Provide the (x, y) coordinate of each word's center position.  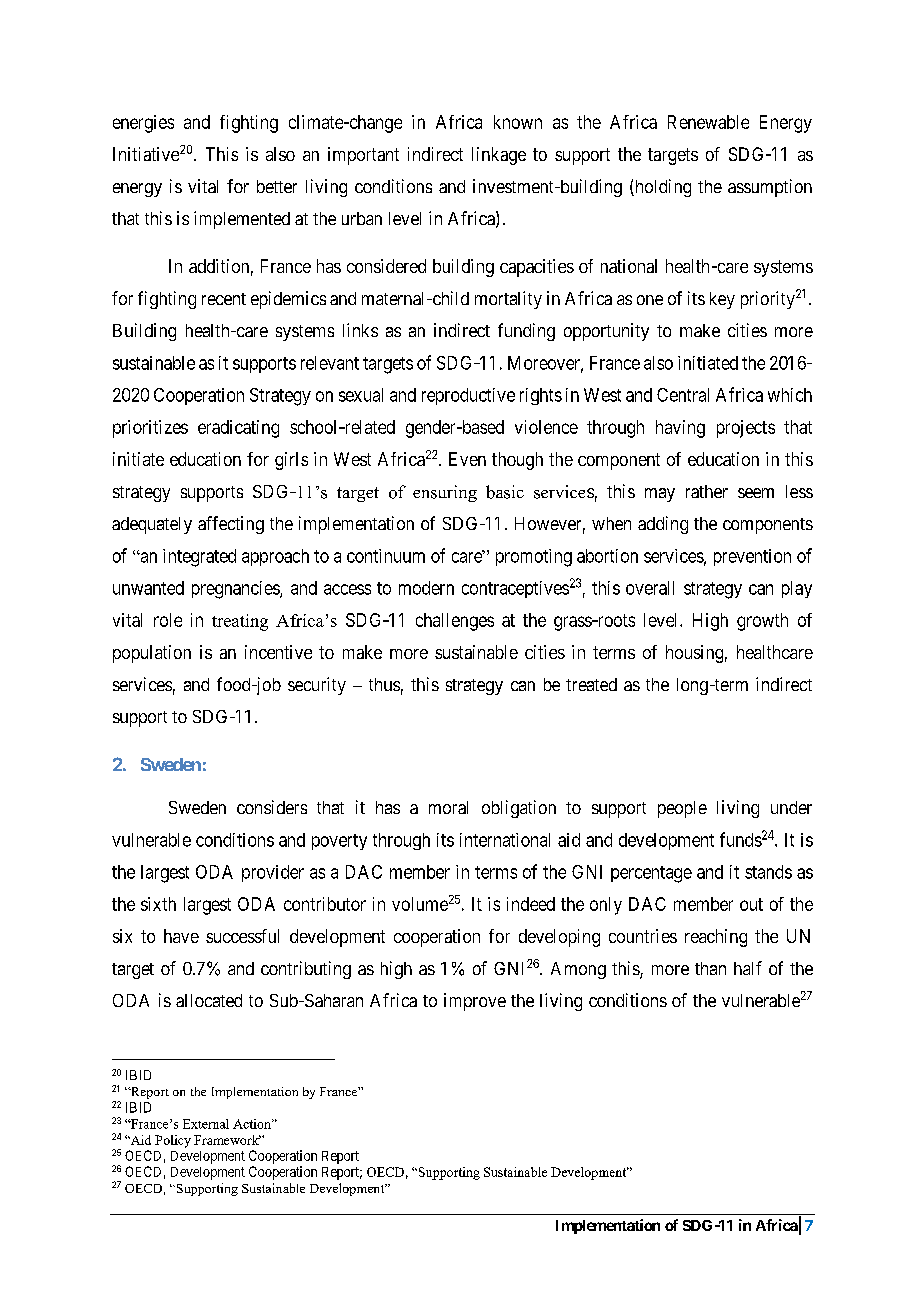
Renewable (708, 122)
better (277, 186)
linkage (499, 156)
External (206, 1124)
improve (475, 1002)
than (710, 968)
